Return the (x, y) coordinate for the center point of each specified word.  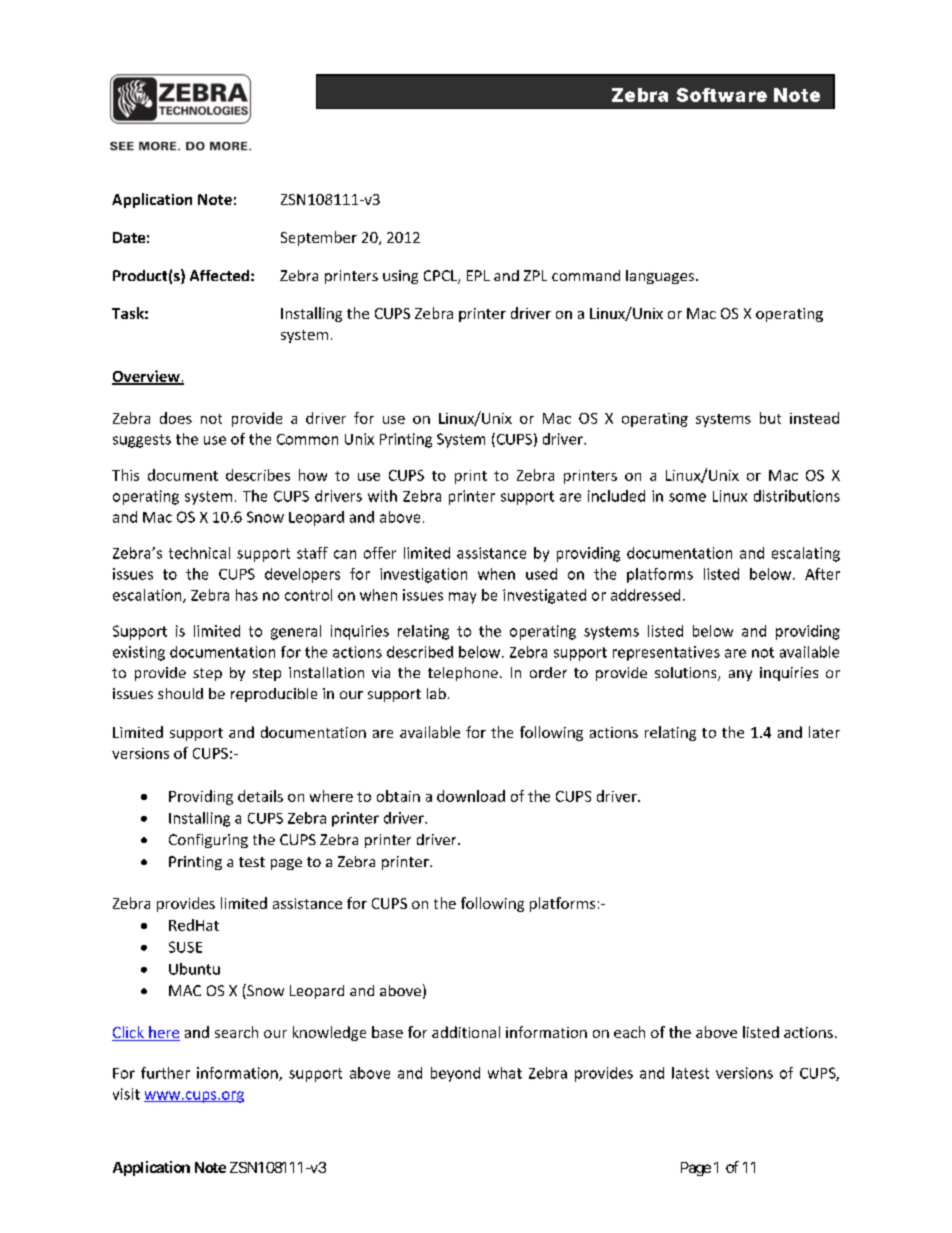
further (165, 1073)
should (180, 693)
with (382, 496)
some (687, 497)
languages (660, 277)
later (824, 732)
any (740, 675)
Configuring (208, 841)
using (400, 277)
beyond (455, 1074)
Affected (219, 275)
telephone (463, 674)
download (471, 796)
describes (258, 475)
